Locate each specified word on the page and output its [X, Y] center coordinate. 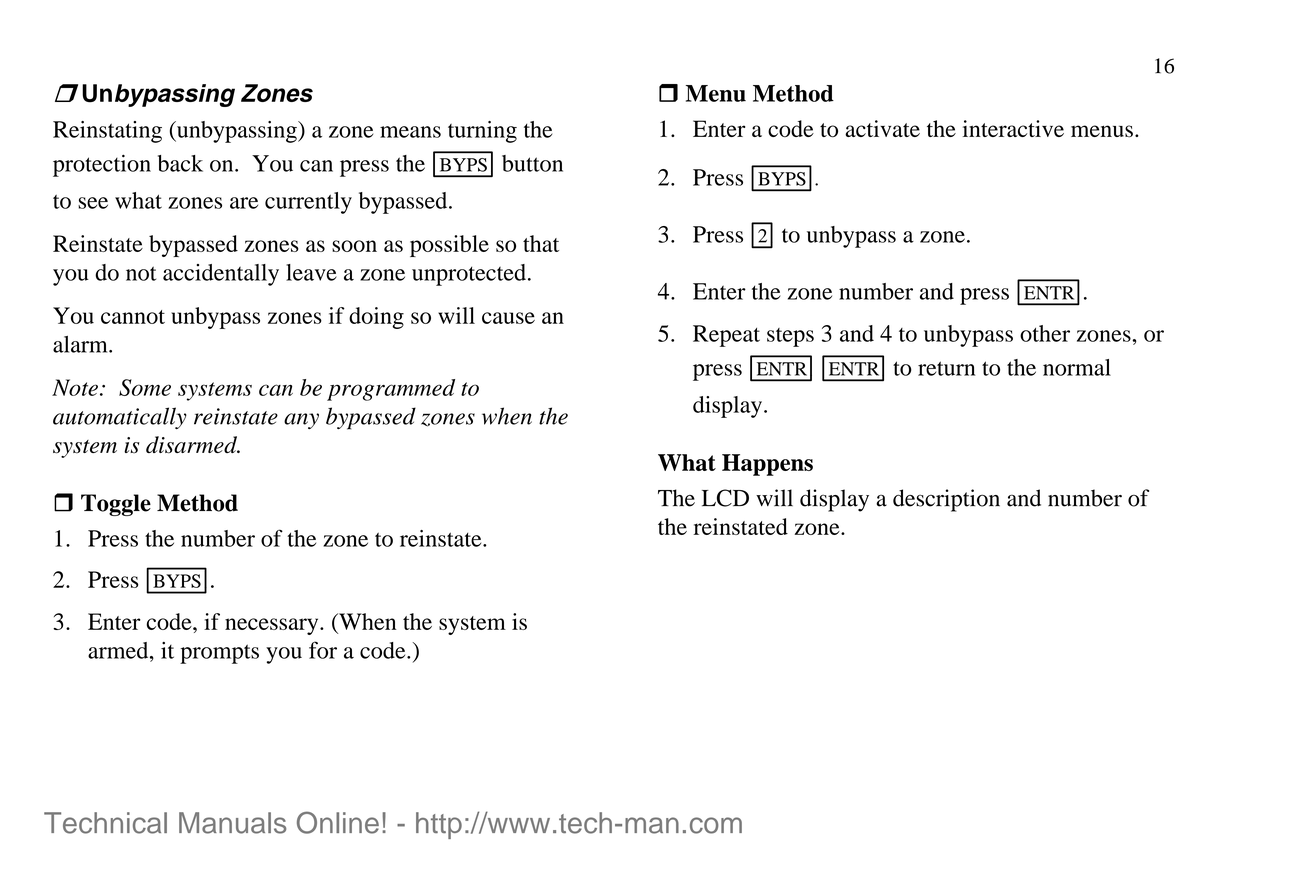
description [946, 500]
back [180, 163]
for [323, 650]
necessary [273, 626]
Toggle [116, 505]
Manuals [232, 823]
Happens [767, 465]
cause [508, 318]
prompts [219, 654]
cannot [133, 317]
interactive [1013, 128]
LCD [725, 498]
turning [482, 132]
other [1045, 333]
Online [338, 822]
